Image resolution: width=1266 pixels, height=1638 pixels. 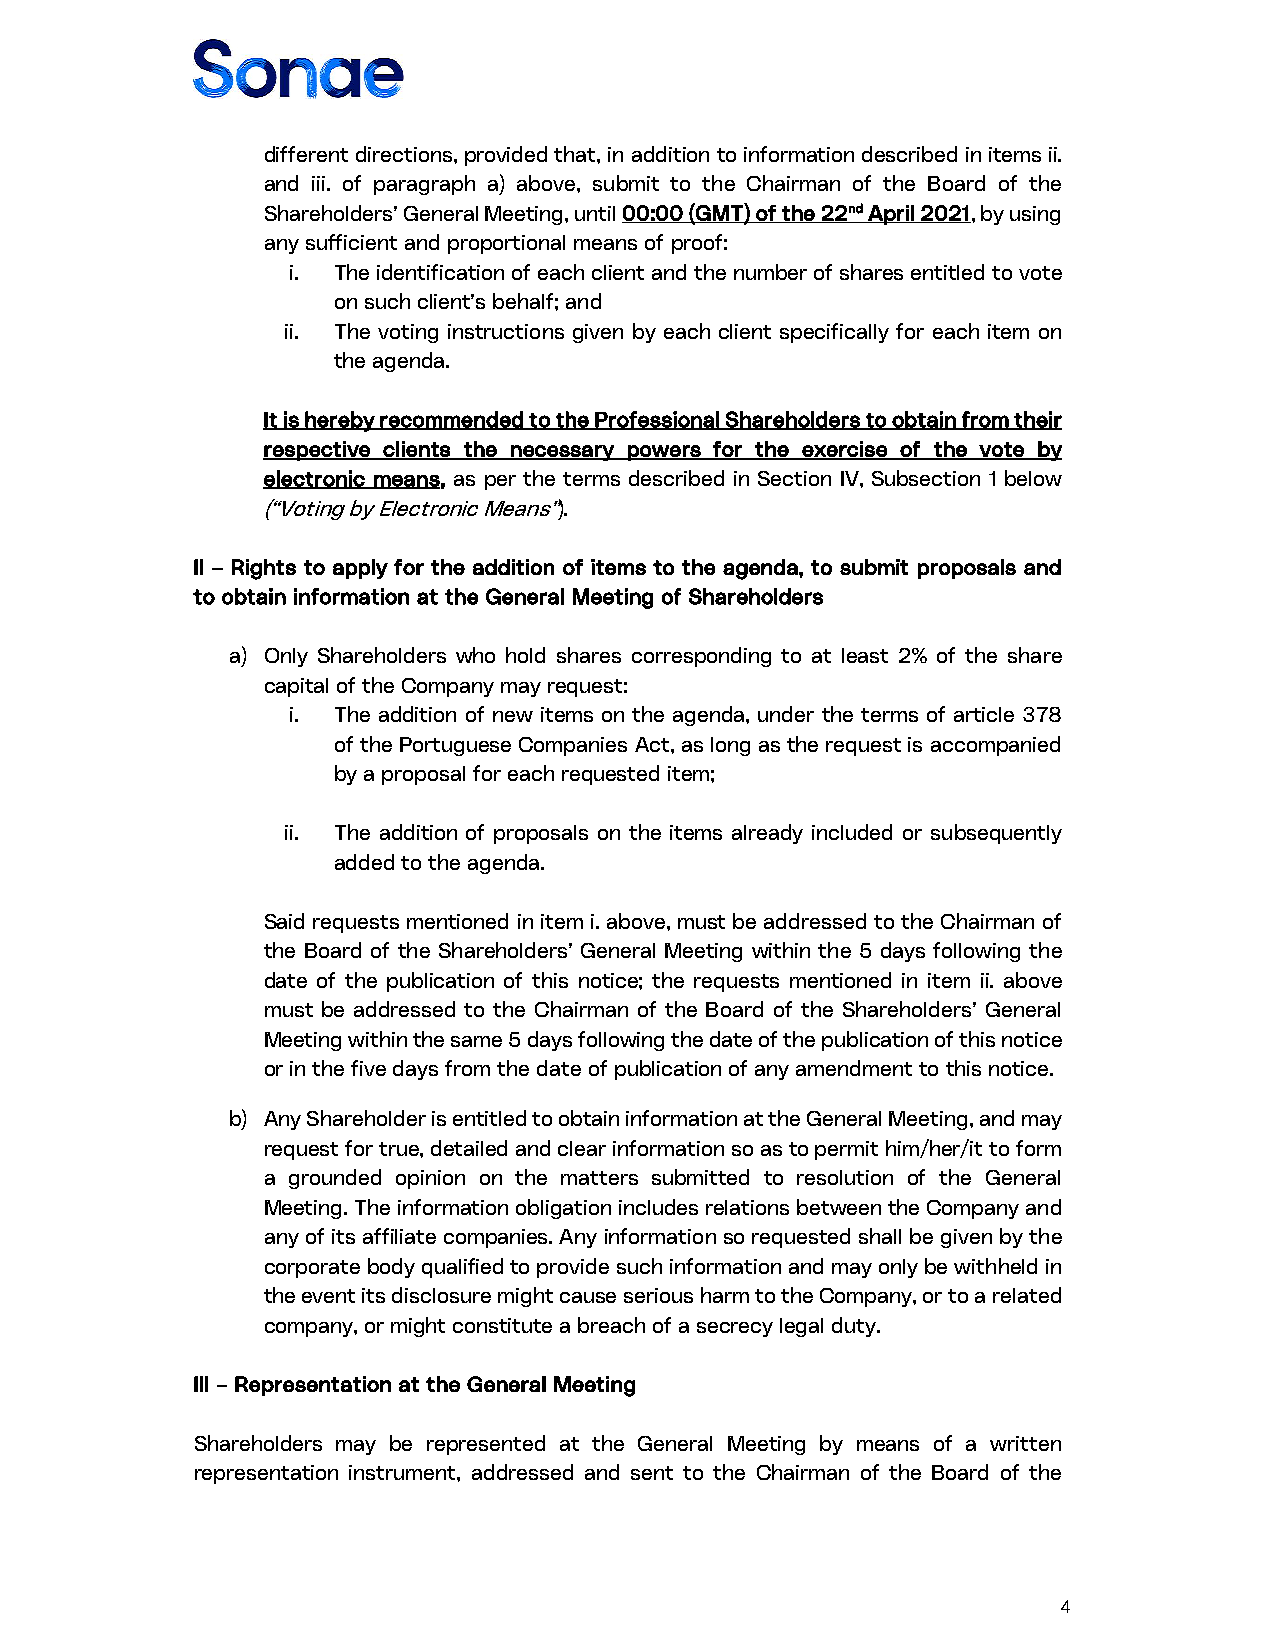 I want to click on instrument, so click(x=403, y=1472).
